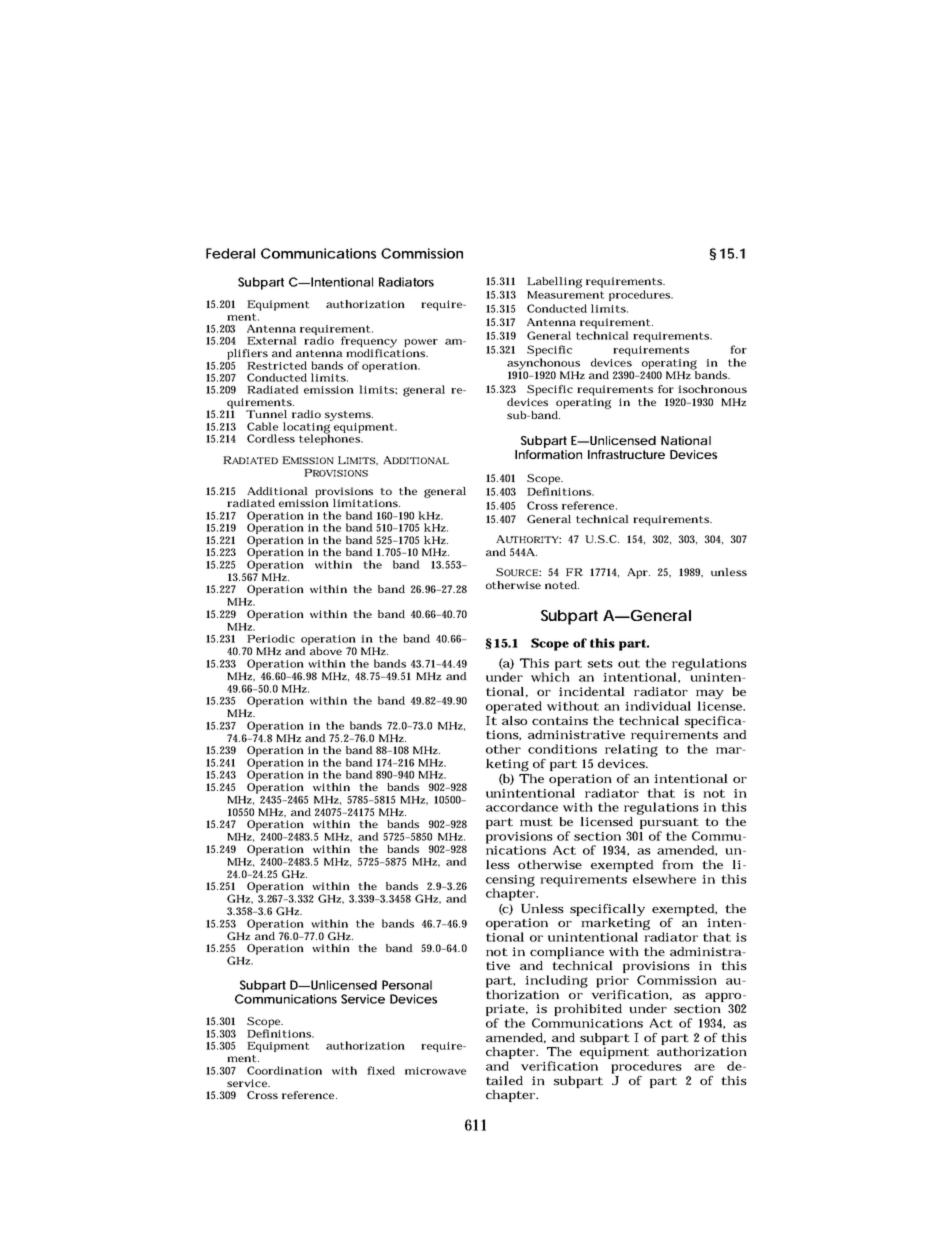 This document has width=952, height=1233. Describe the element at coordinates (514, 707) in the document. I see `operated` at that location.
